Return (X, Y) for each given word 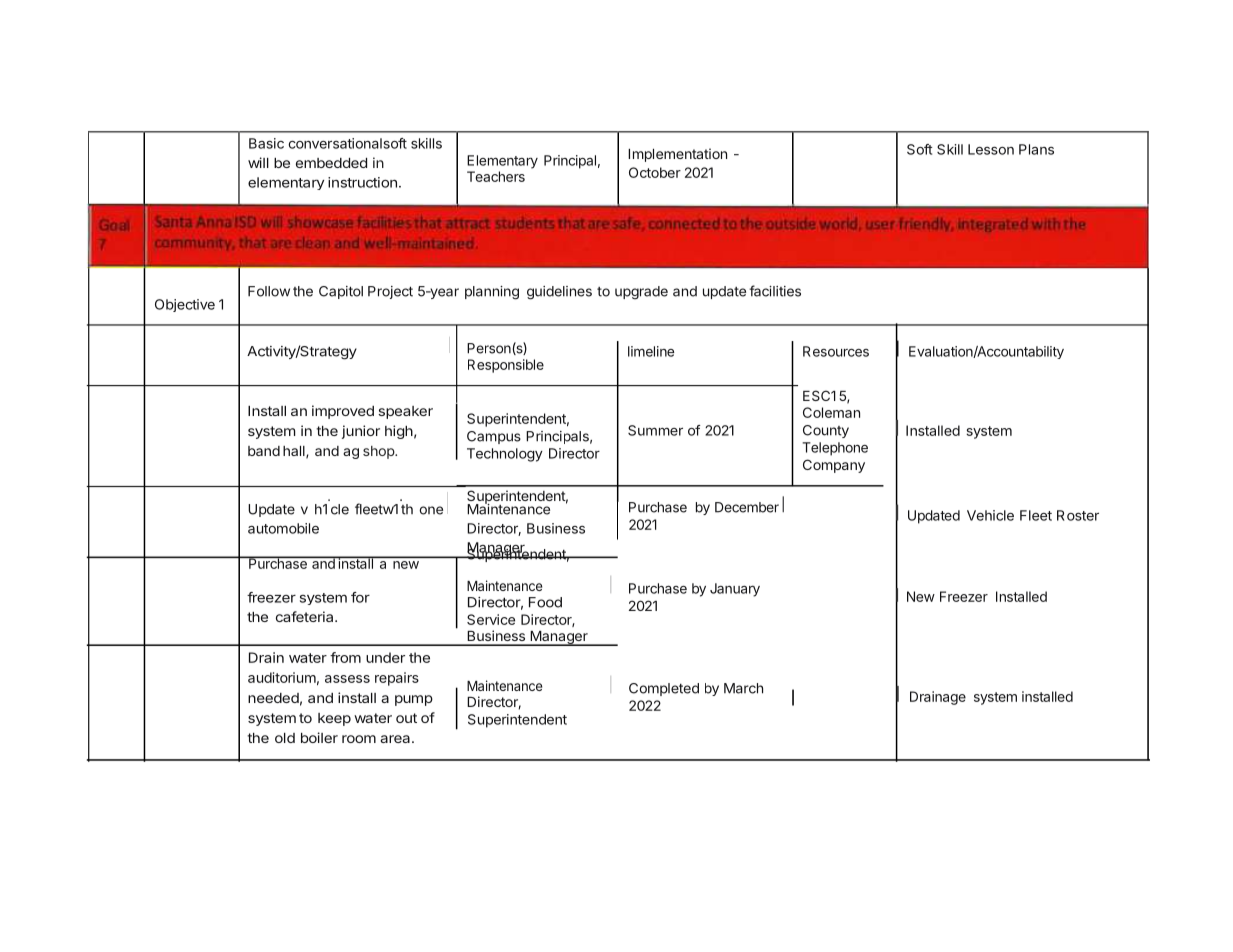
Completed (664, 689)
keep (334, 719)
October (655, 172)
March (743, 688)
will (258, 162)
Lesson (991, 149)
